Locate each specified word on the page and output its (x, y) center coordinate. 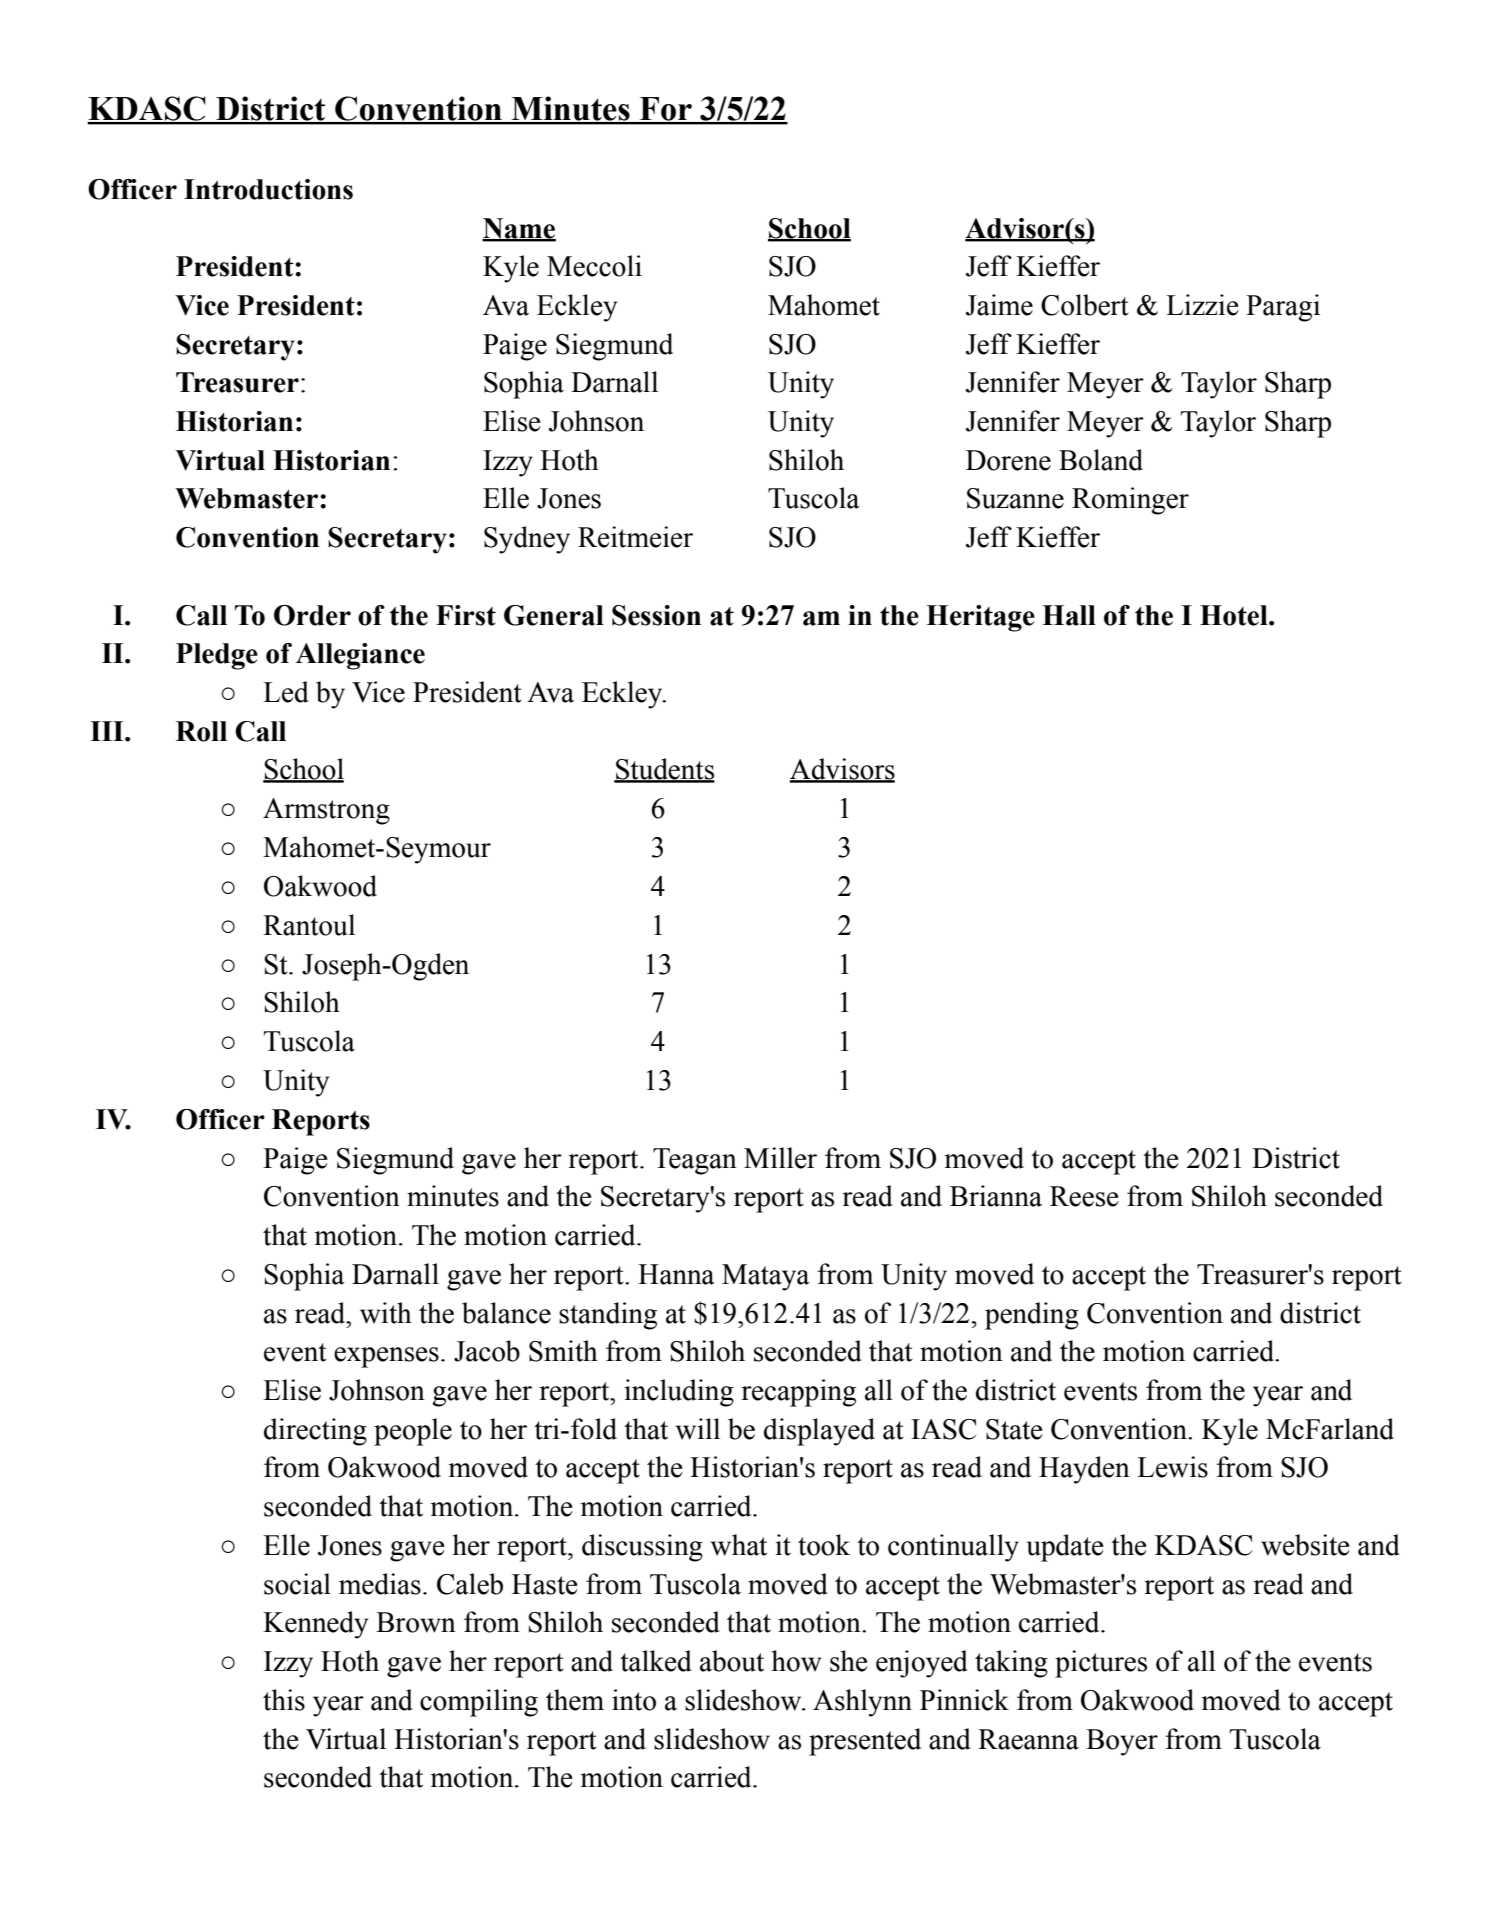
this (284, 1700)
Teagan (695, 1161)
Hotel (1235, 615)
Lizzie (1202, 305)
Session (656, 615)
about (732, 1661)
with (386, 1313)
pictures (1101, 1664)
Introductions (268, 189)
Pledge (217, 656)
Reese (1084, 1196)
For (666, 110)
